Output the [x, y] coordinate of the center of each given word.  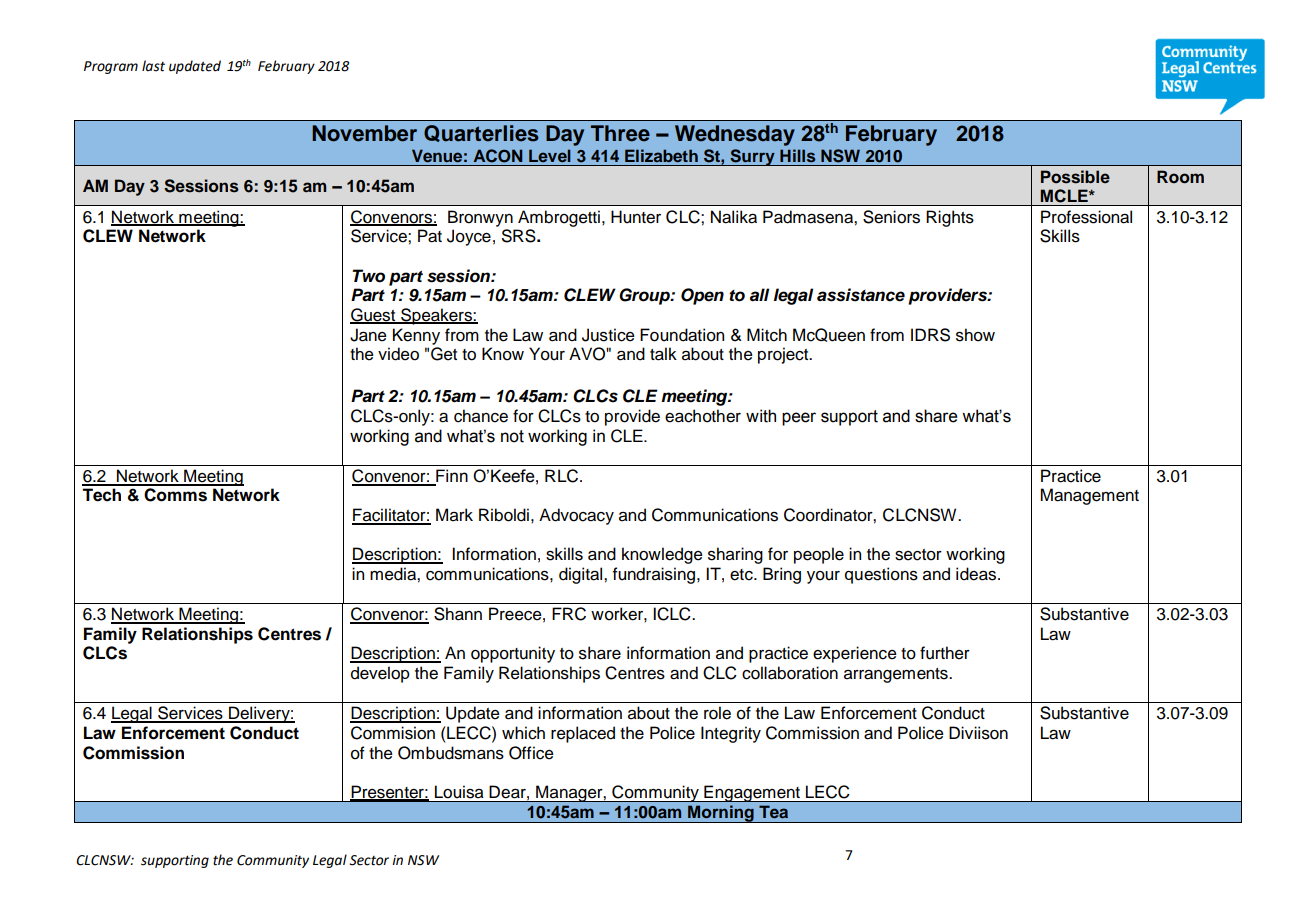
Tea [773, 811]
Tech [101, 495]
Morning [721, 814]
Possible [1075, 177]
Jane [368, 335]
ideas [977, 574]
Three [620, 133]
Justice [608, 335]
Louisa [459, 792]
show [975, 335]
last [153, 66]
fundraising [654, 575]
